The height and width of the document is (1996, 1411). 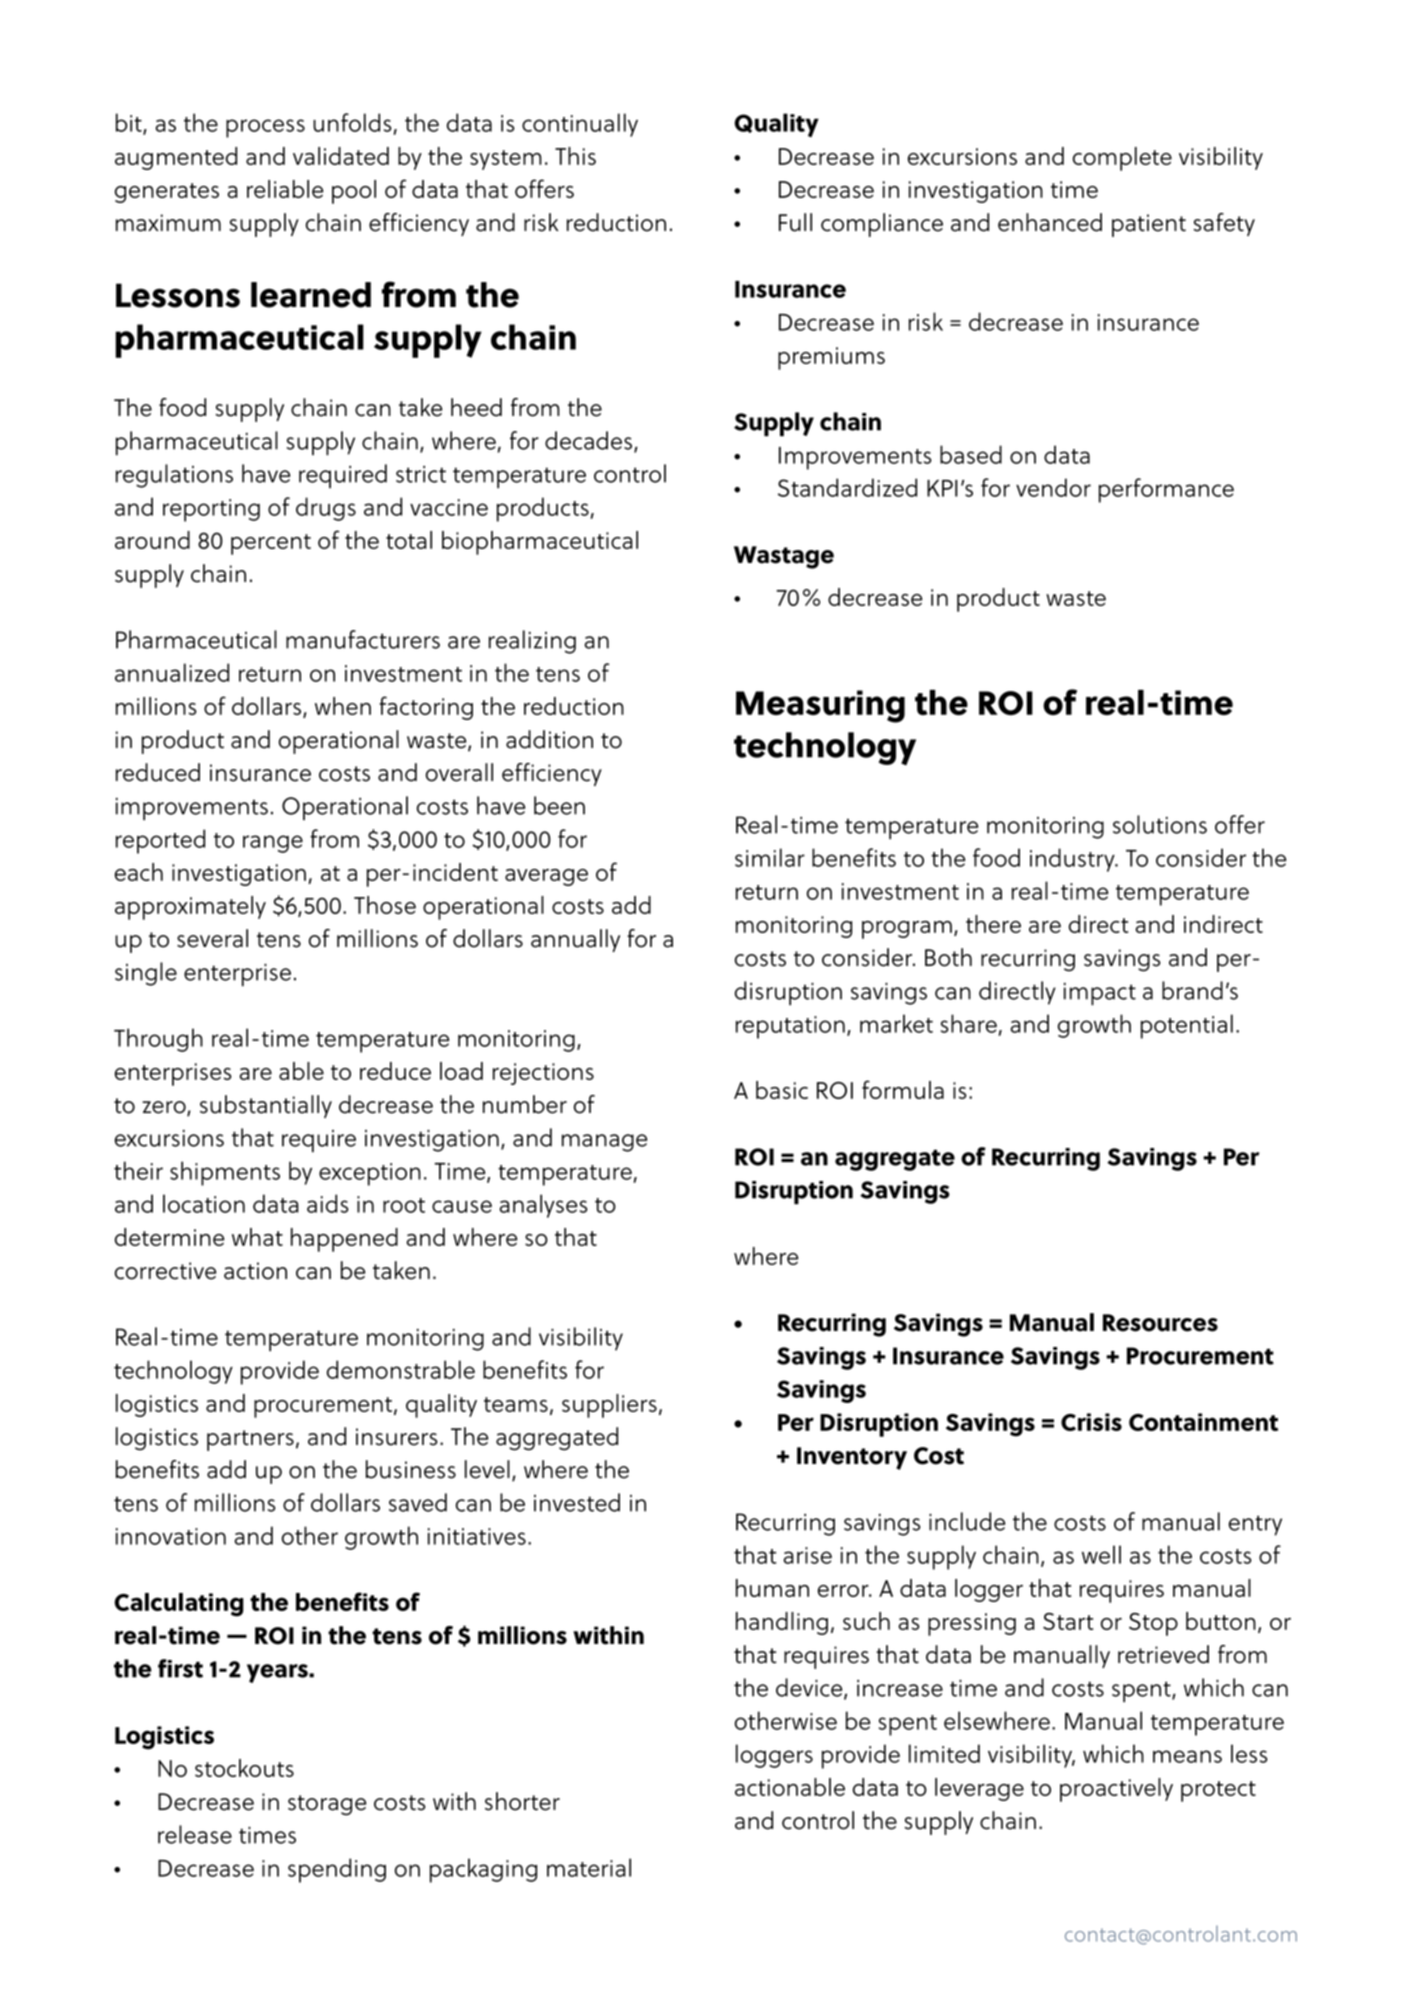 What do you see at coordinates (795, 222) in the document?
I see `Full` at bounding box center [795, 222].
